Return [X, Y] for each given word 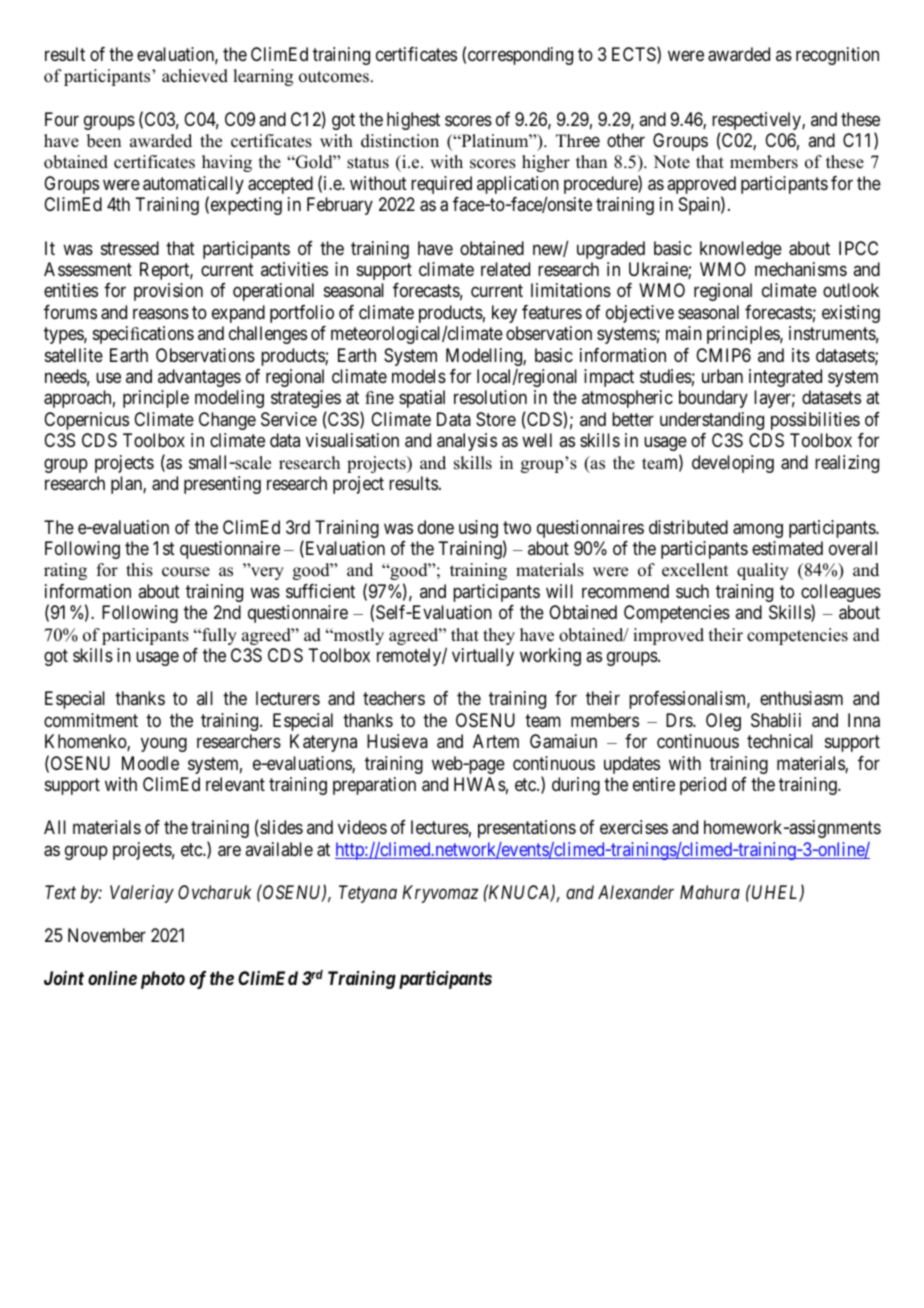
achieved [195, 76]
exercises [634, 827]
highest [413, 121]
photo [163, 980]
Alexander [636, 892]
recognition [837, 56]
